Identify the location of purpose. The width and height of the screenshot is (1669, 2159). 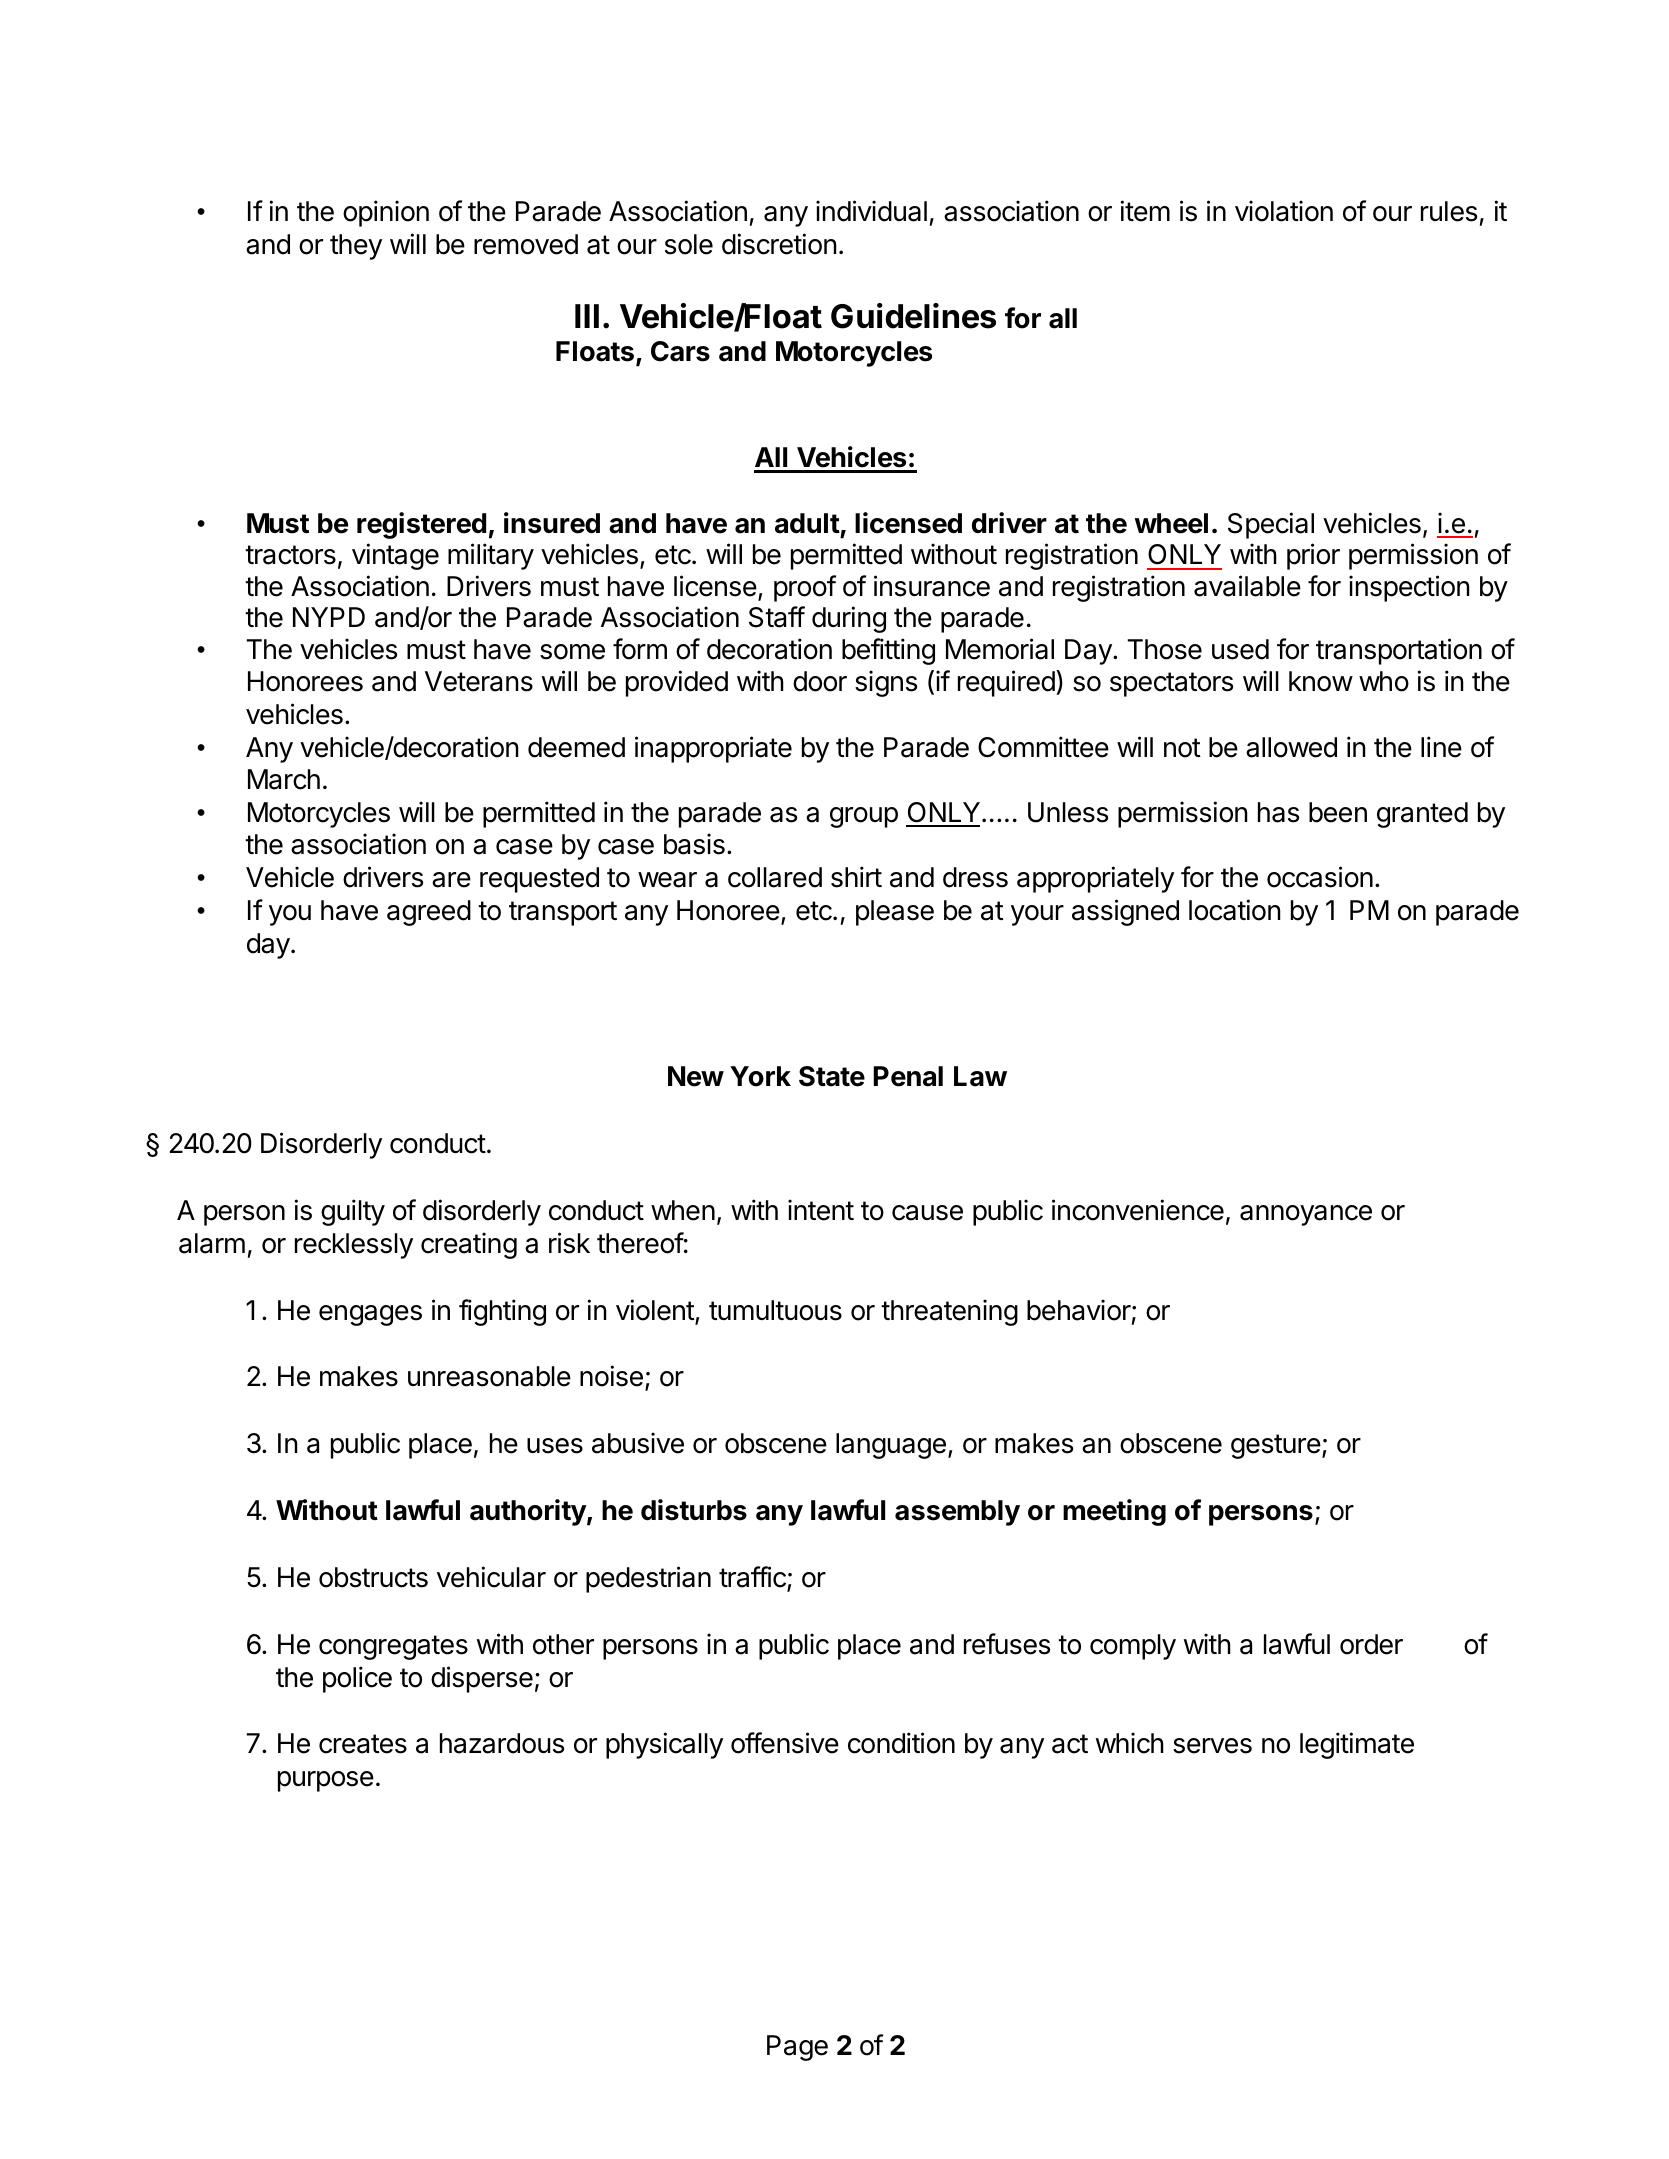
(326, 1781).
